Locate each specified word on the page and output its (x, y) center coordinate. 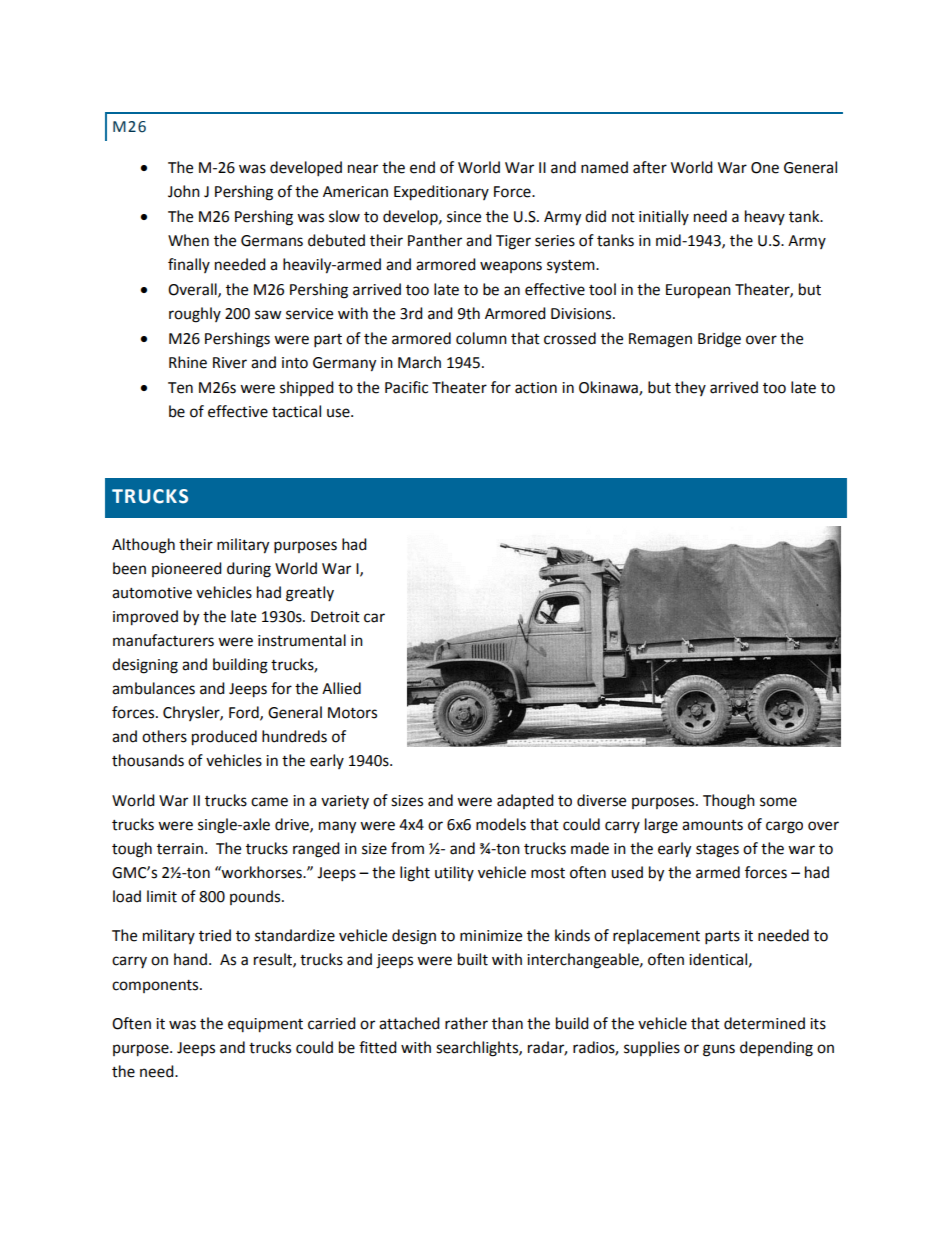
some (778, 802)
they (690, 388)
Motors (352, 713)
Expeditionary (441, 193)
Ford (245, 713)
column (481, 338)
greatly (310, 594)
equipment (265, 1025)
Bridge (719, 340)
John (184, 191)
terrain (180, 849)
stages (717, 851)
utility (454, 873)
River (230, 363)
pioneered (187, 569)
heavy (765, 217)
